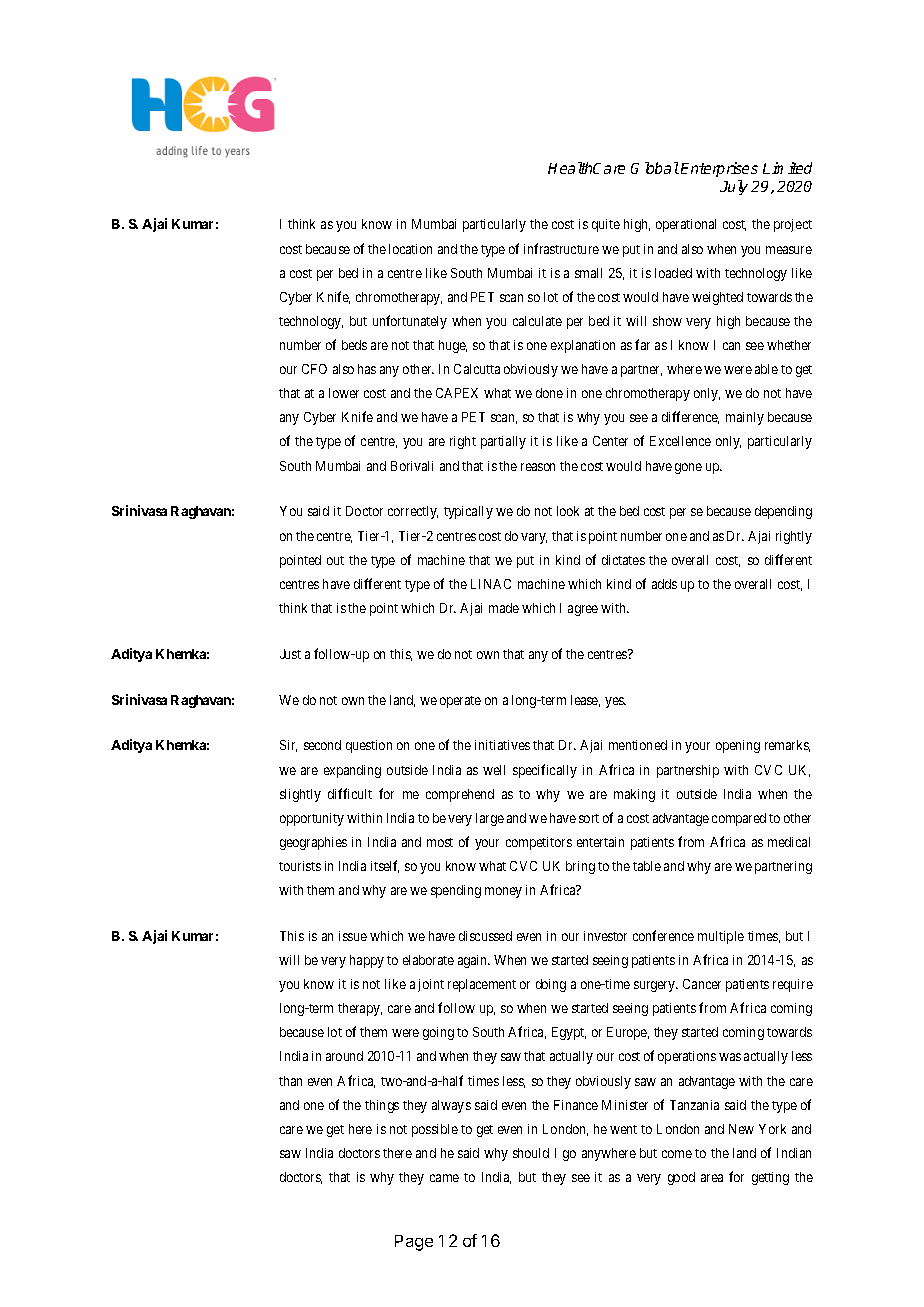  I want to click on July, so click(734, 187).
